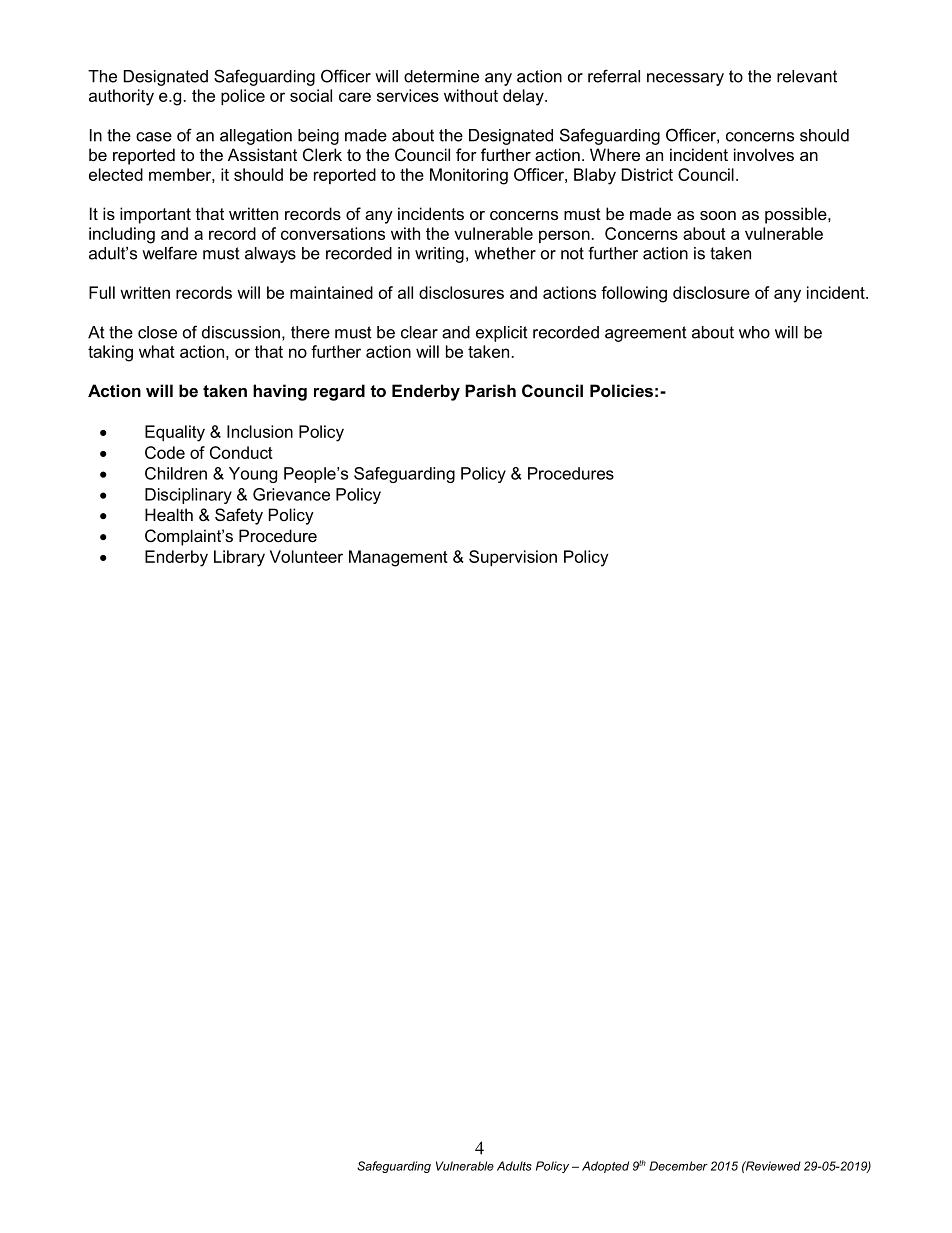 This image has height=1233, width=952. Describe the element at coordinates (685, 79) in the image. I see `necessary` at that location.
